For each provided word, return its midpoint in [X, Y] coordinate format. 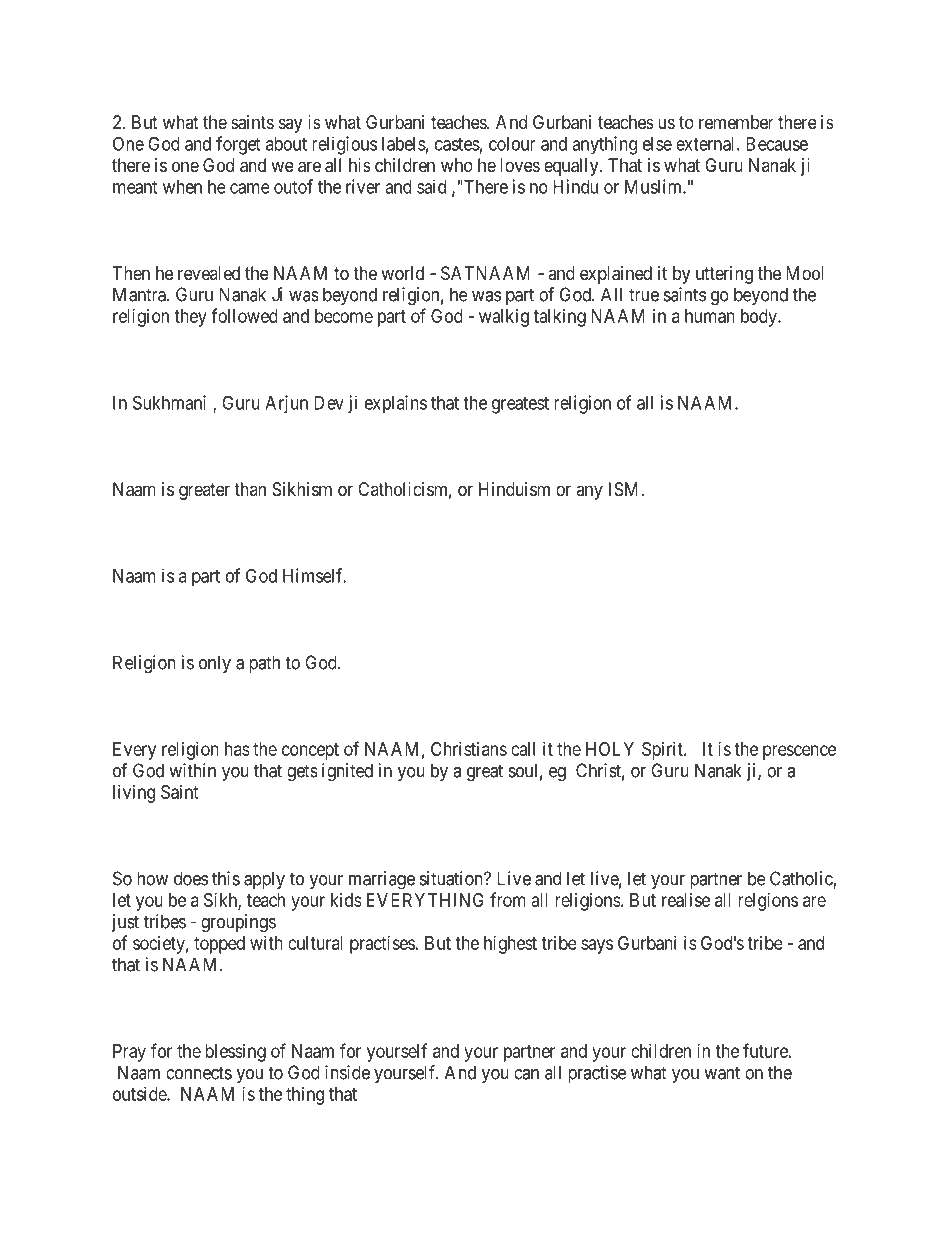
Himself [314, 575]
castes [457, 144]
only [215, 664]
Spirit [663, 751]
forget [238, 145]
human [710, 316]
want [722, 1073]
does [191, 878]
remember [736, 122]
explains [396, 404]
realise [686, 900]
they [190, 318]
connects [199, 1073]
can [526, 1074]
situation [452, 878]
